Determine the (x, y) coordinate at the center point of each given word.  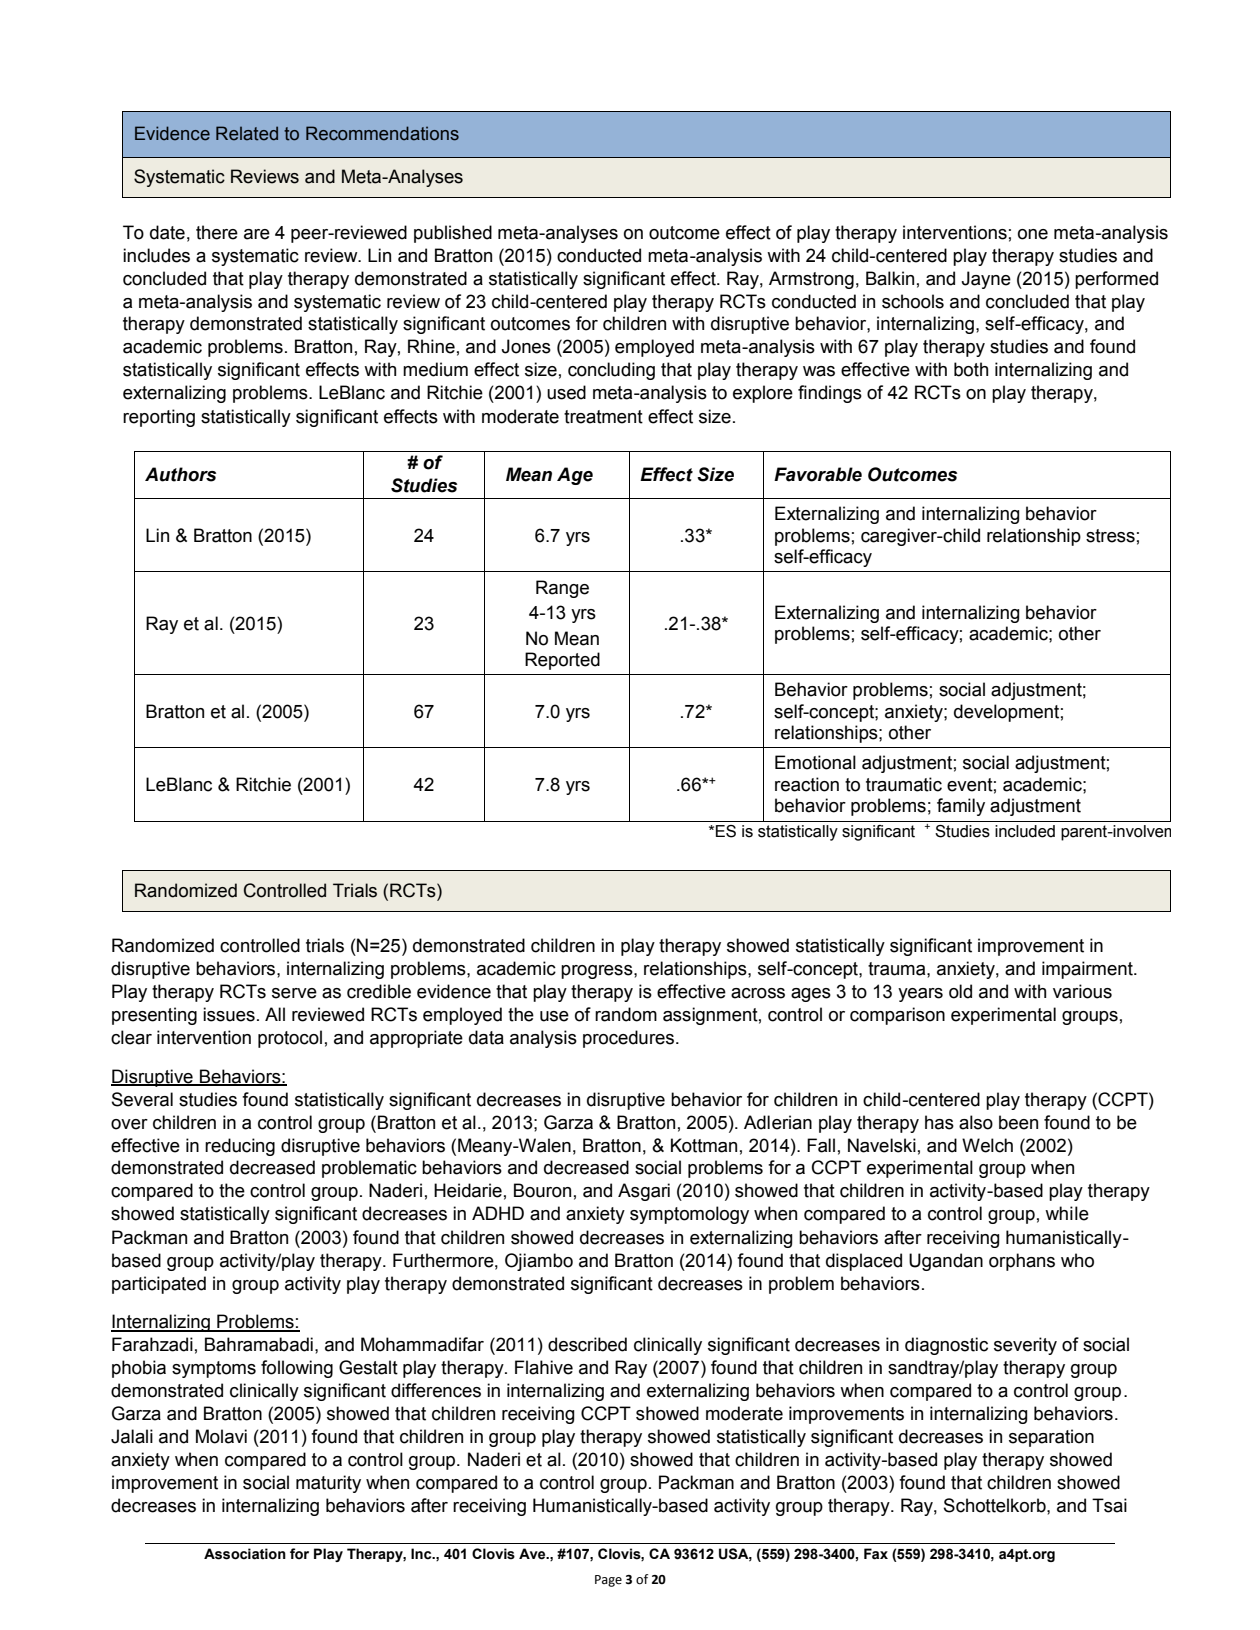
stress (1110, 536)
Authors (180, 474)
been (1018, 1122)
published (453, 234)
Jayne (986, 280)
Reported (562, 661)
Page (608, 1581)
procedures (630, 1039)
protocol (290, 1039)
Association (245, 1554)
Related (247, 133)
